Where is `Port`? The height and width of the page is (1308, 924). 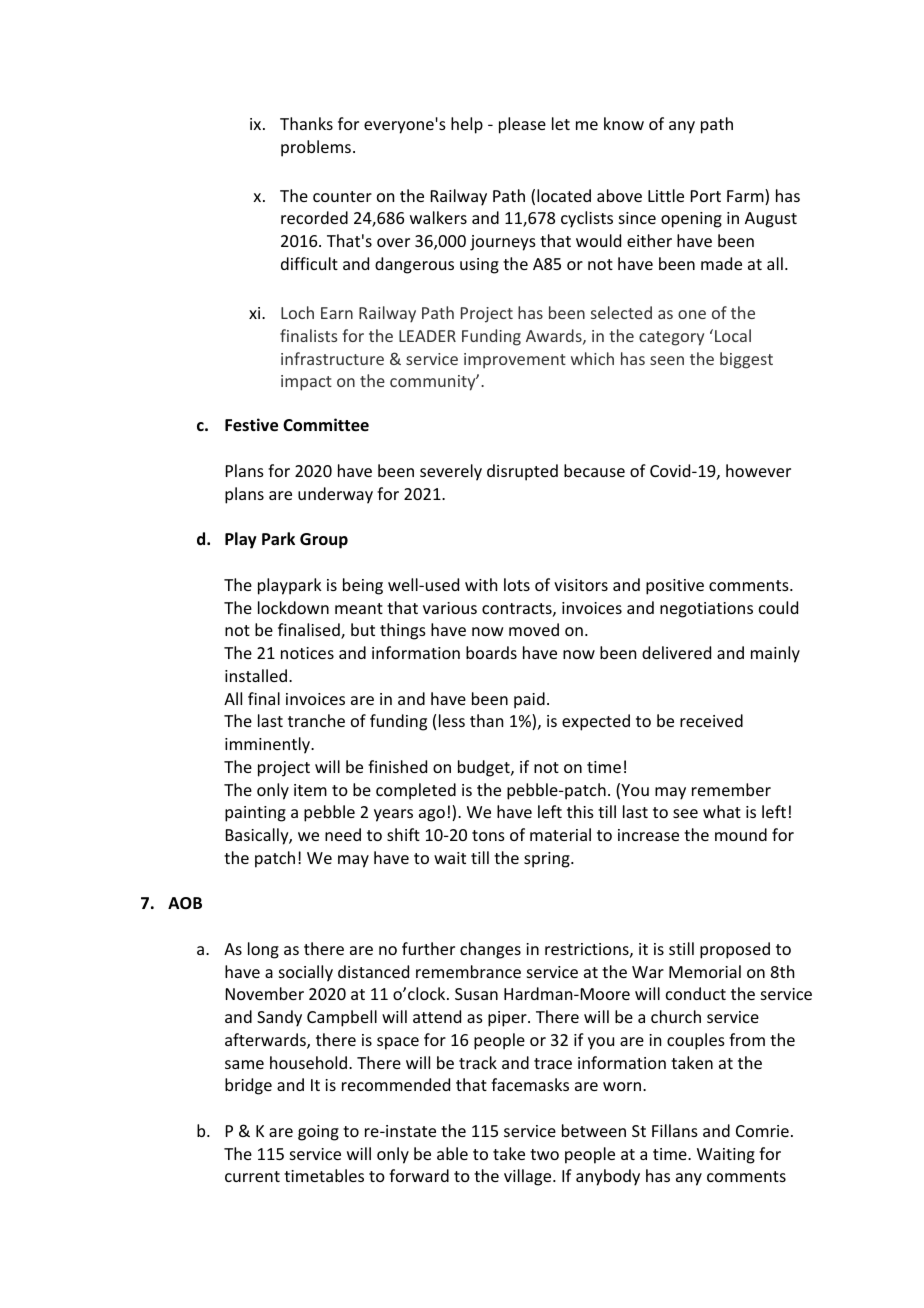 Port is located at coordinates (706, 196).
